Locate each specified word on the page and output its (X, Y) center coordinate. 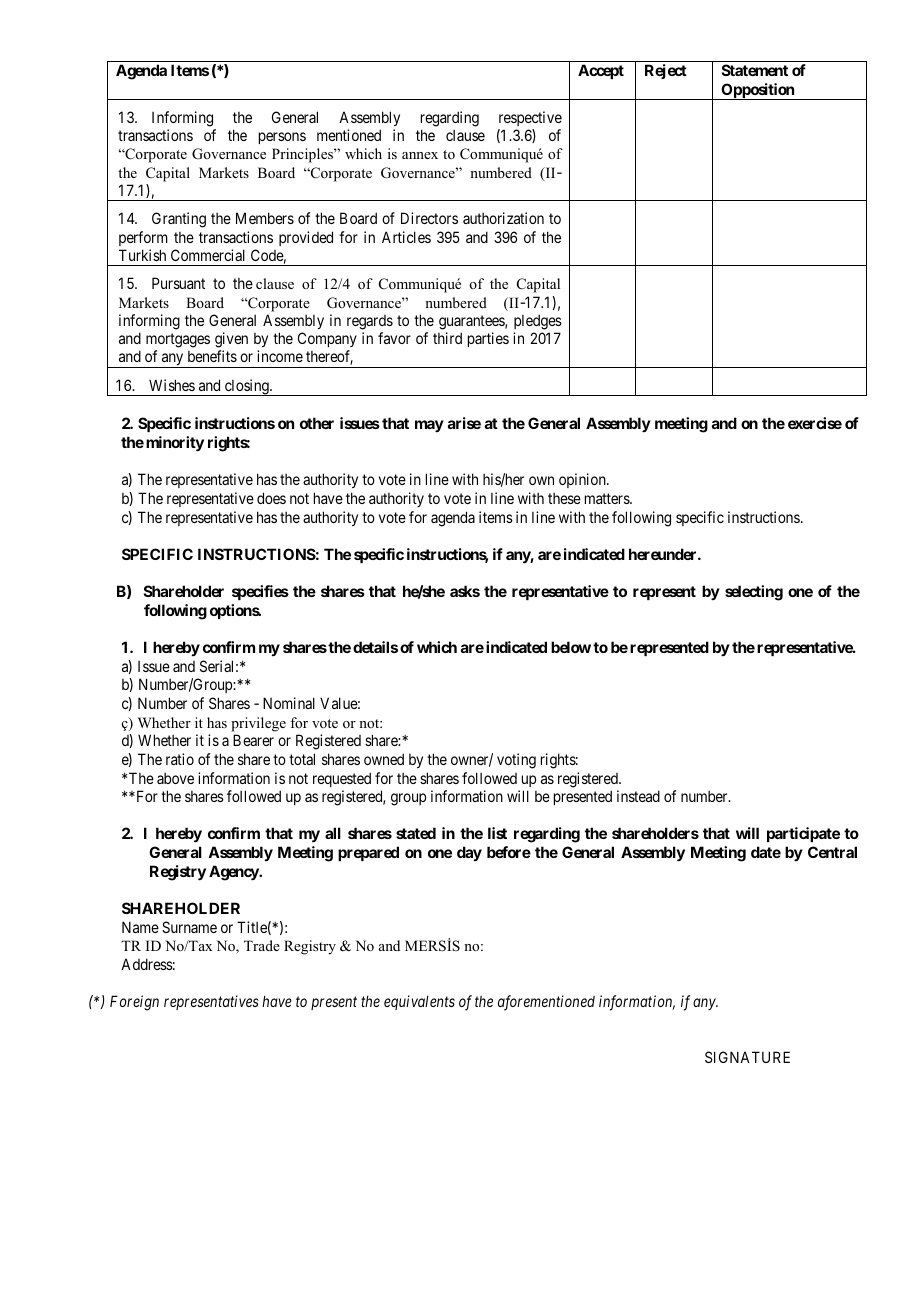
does (271, 498)
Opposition (757, 91)
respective (530, 118)
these (564, 498)
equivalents (419, 1002)
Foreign (134, 1003)
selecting (754, 593)
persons (282, 138)
